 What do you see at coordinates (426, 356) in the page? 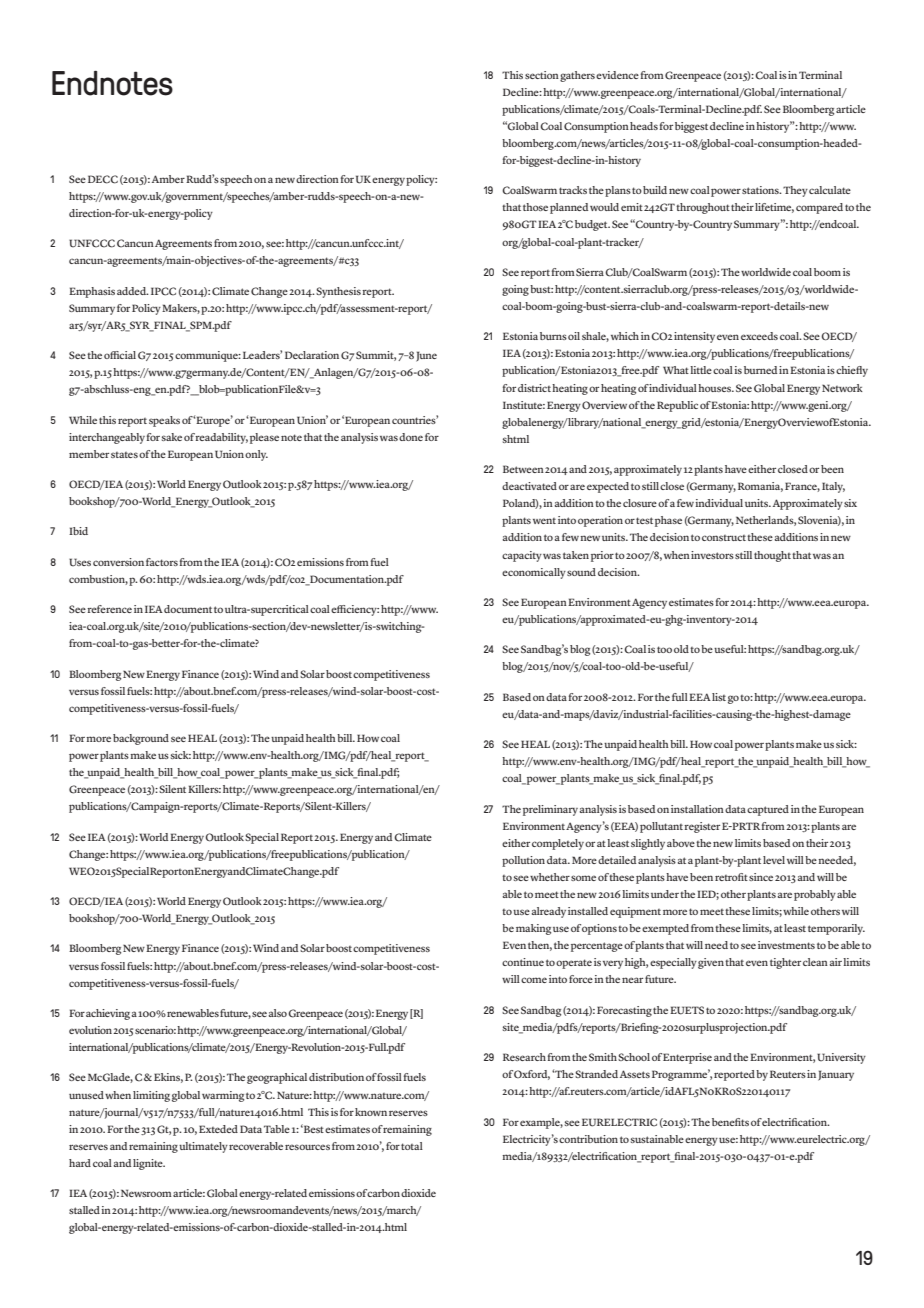
I see `June` at bounding box center [426, 356].
